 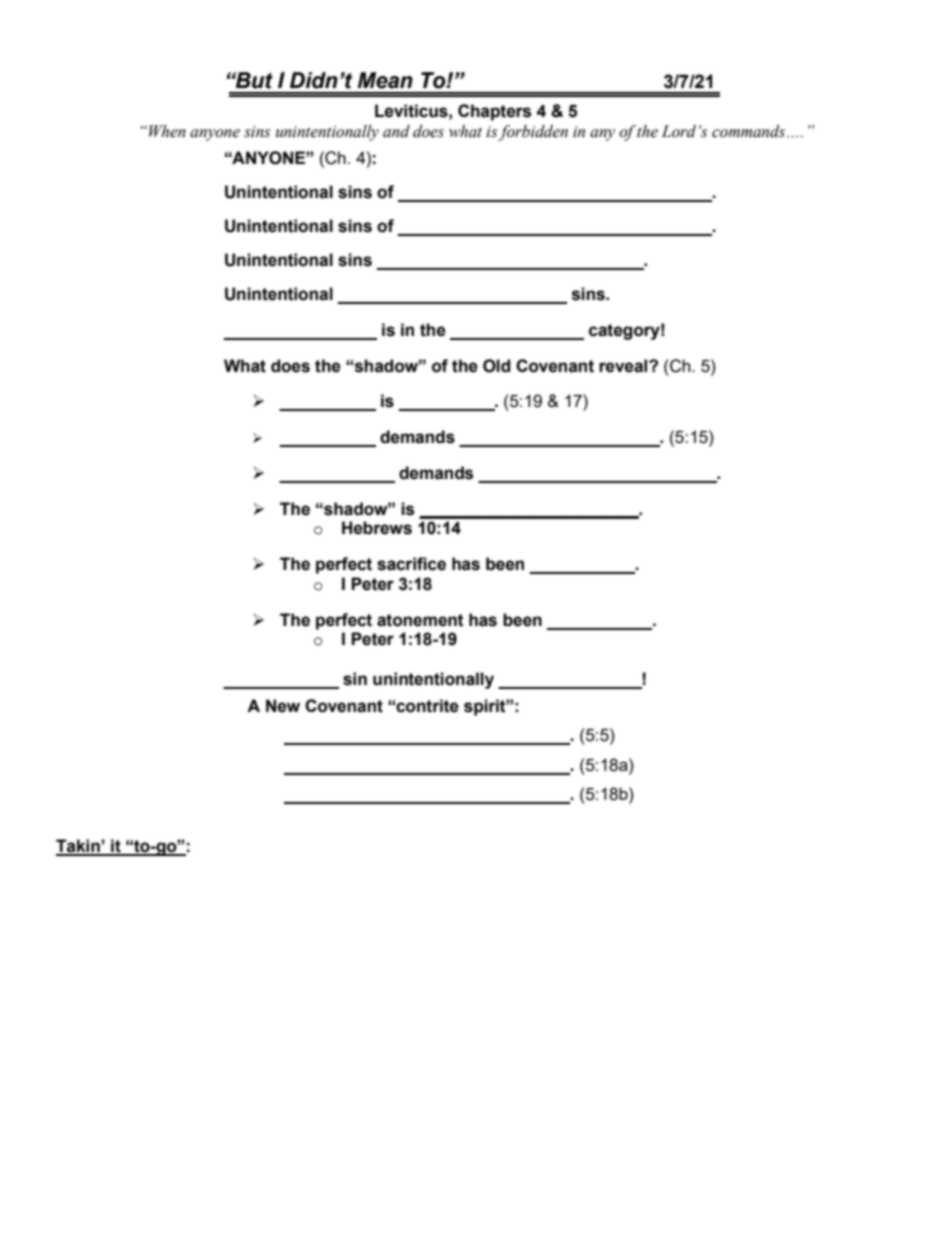 I want to click on commands, so click(x=748, y=131).
